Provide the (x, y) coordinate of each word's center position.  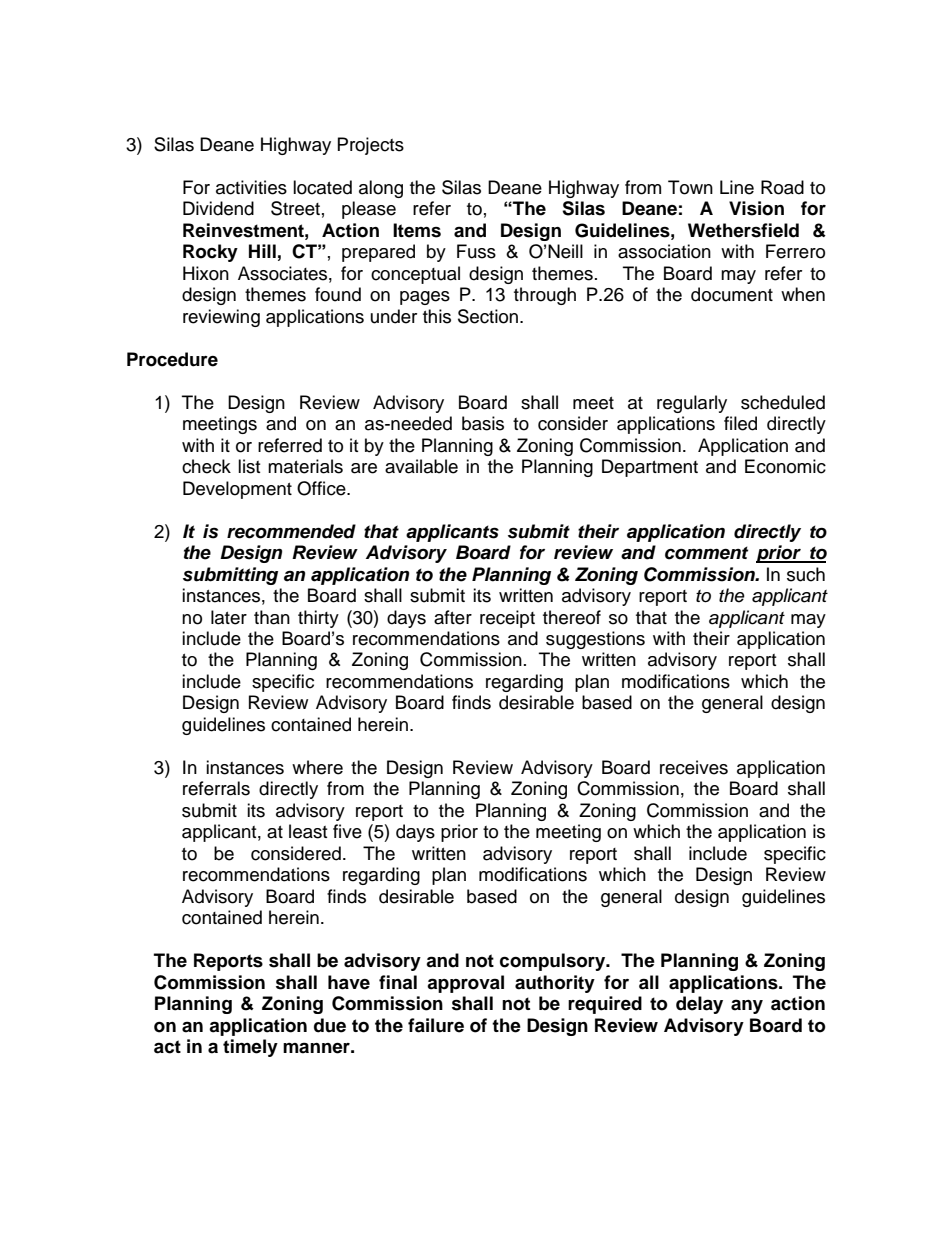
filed (740, 423)
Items (417, 230)
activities (251, 187)
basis (483, 423)
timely (250, 1048)
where (317, 767)
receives (694, 767)
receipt (507, 619)
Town (690, 187)
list (249, 466)
